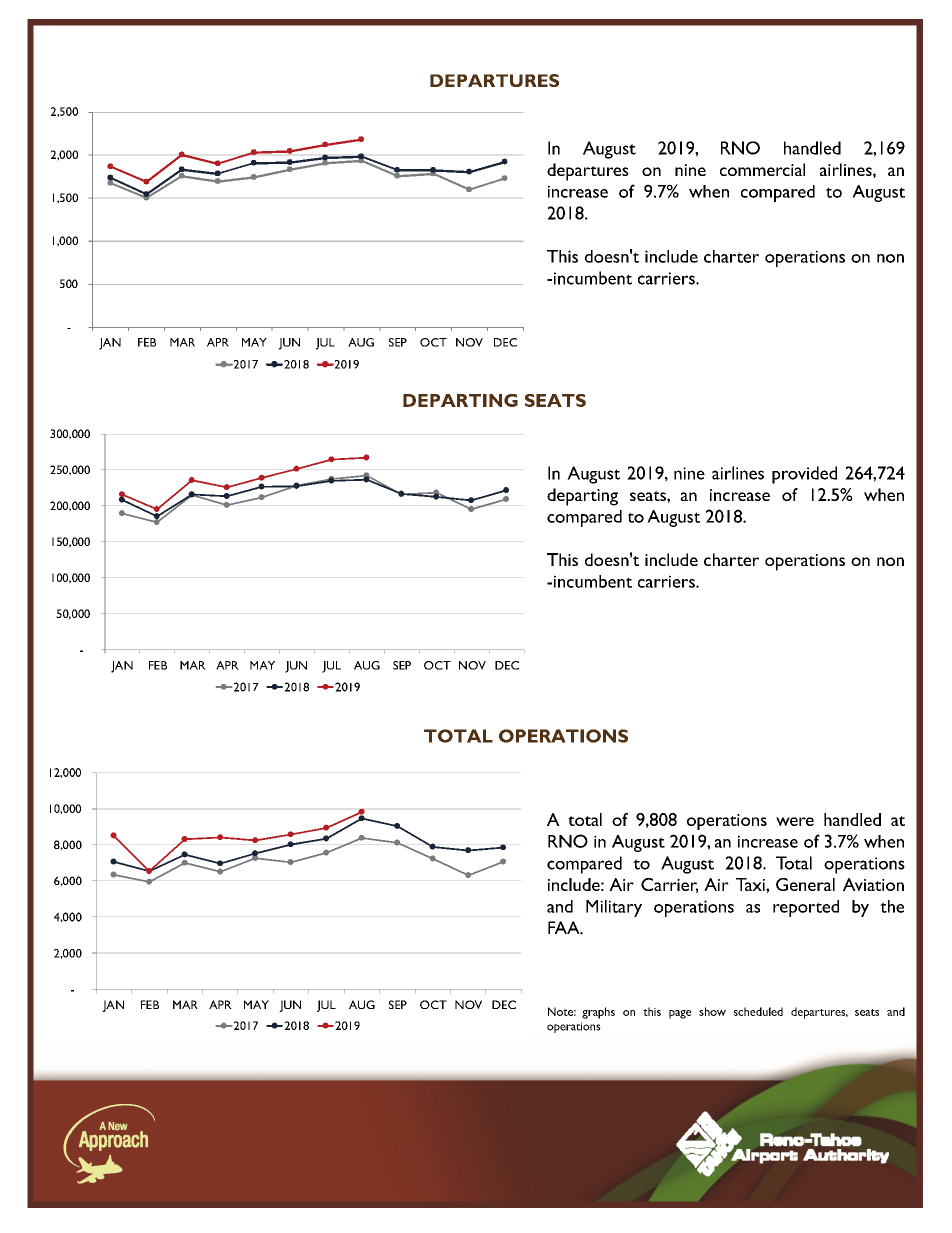 The width and height of the page is (952, 1233). What do you see at coordinates (804, 475) in the page?
I see `provided` at bounding box center [804, 475].
